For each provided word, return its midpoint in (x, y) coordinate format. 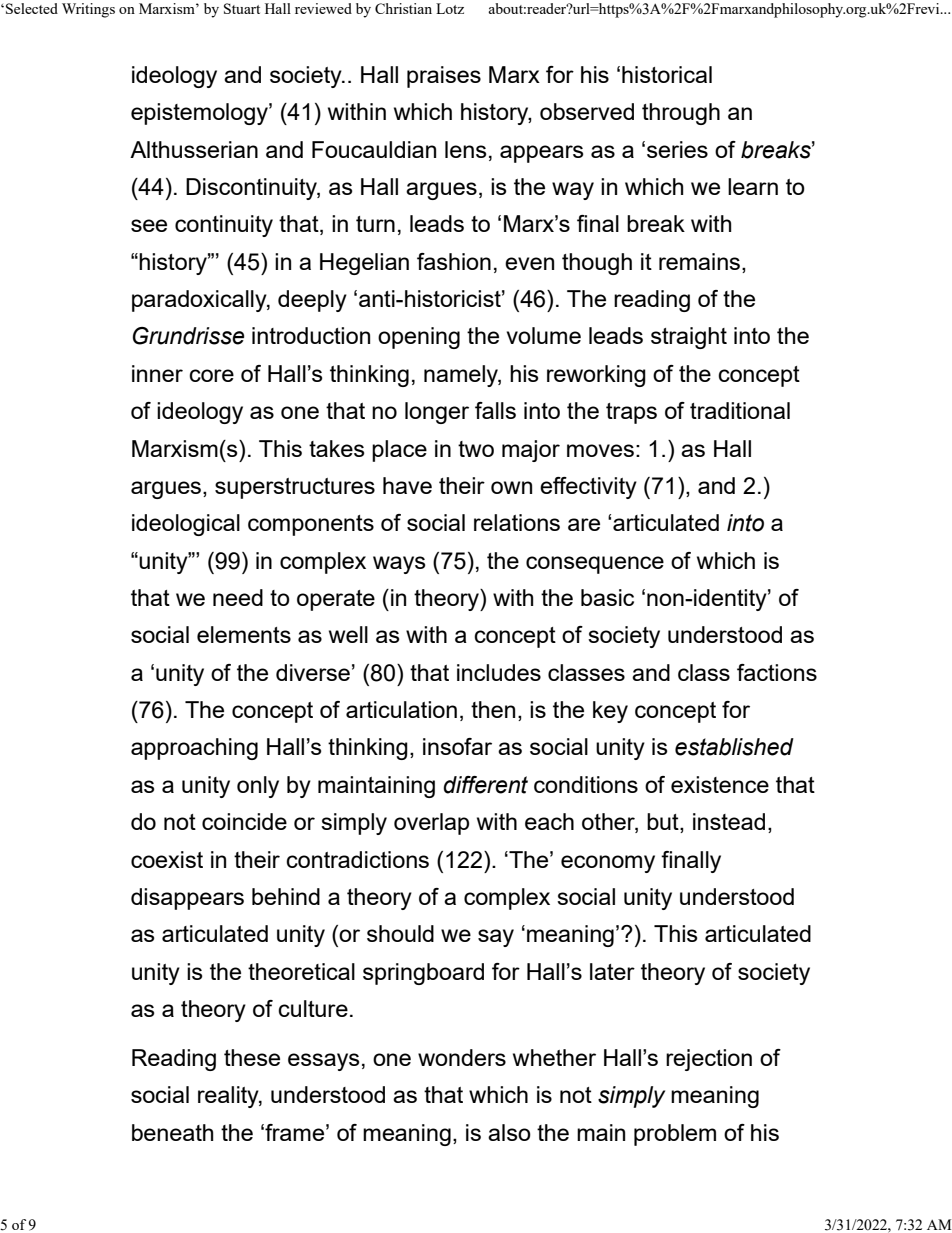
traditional (740, 410)
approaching (194, 749)
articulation (401, 709)
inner (157, 373)
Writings (88, 10)
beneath (172, 1132)
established (734, 747)
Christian (403, 8)
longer (437, 413)
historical (667, 74)
